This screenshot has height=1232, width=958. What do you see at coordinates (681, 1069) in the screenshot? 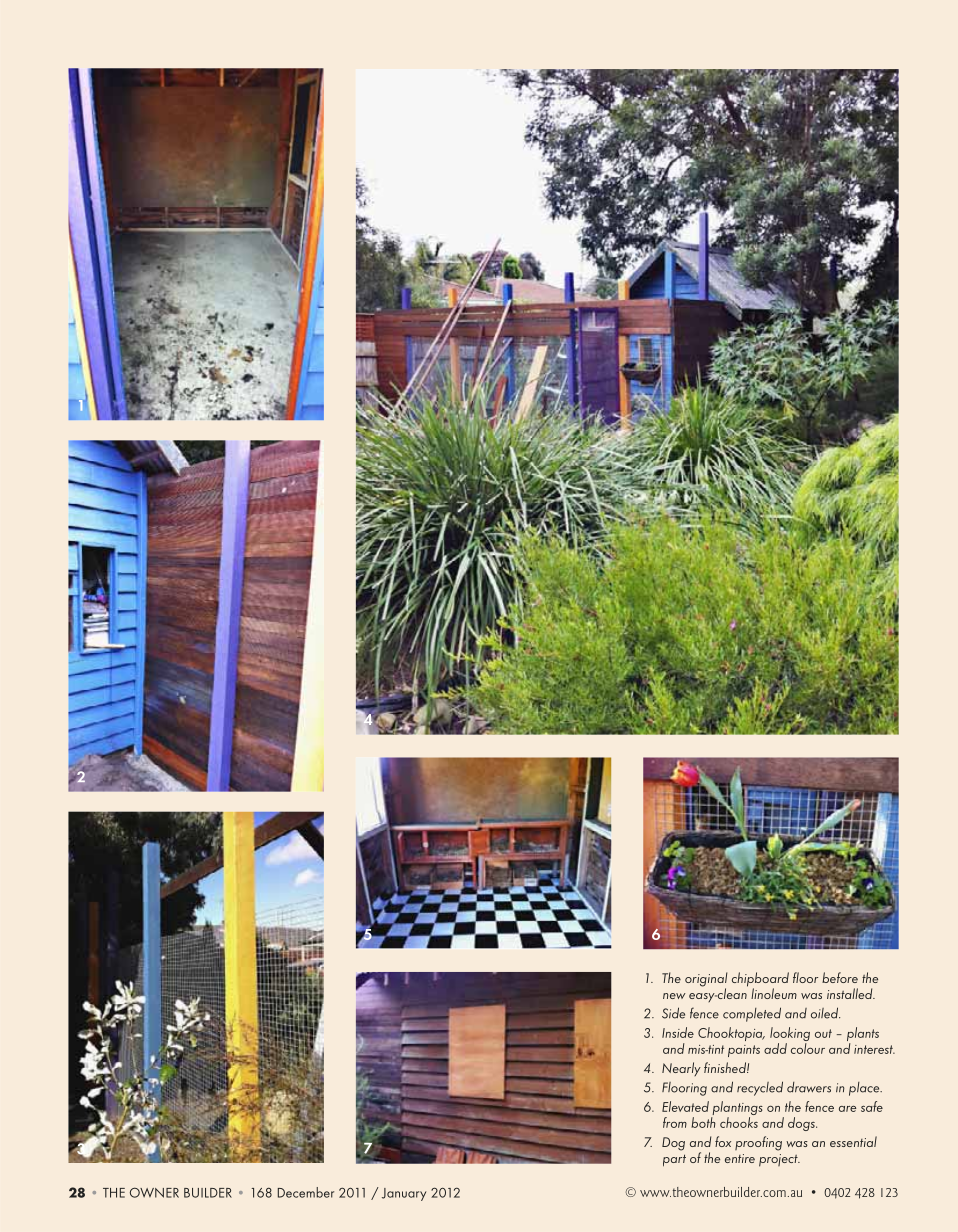
I see `Nearly` at bounding box center [681, 1069].
